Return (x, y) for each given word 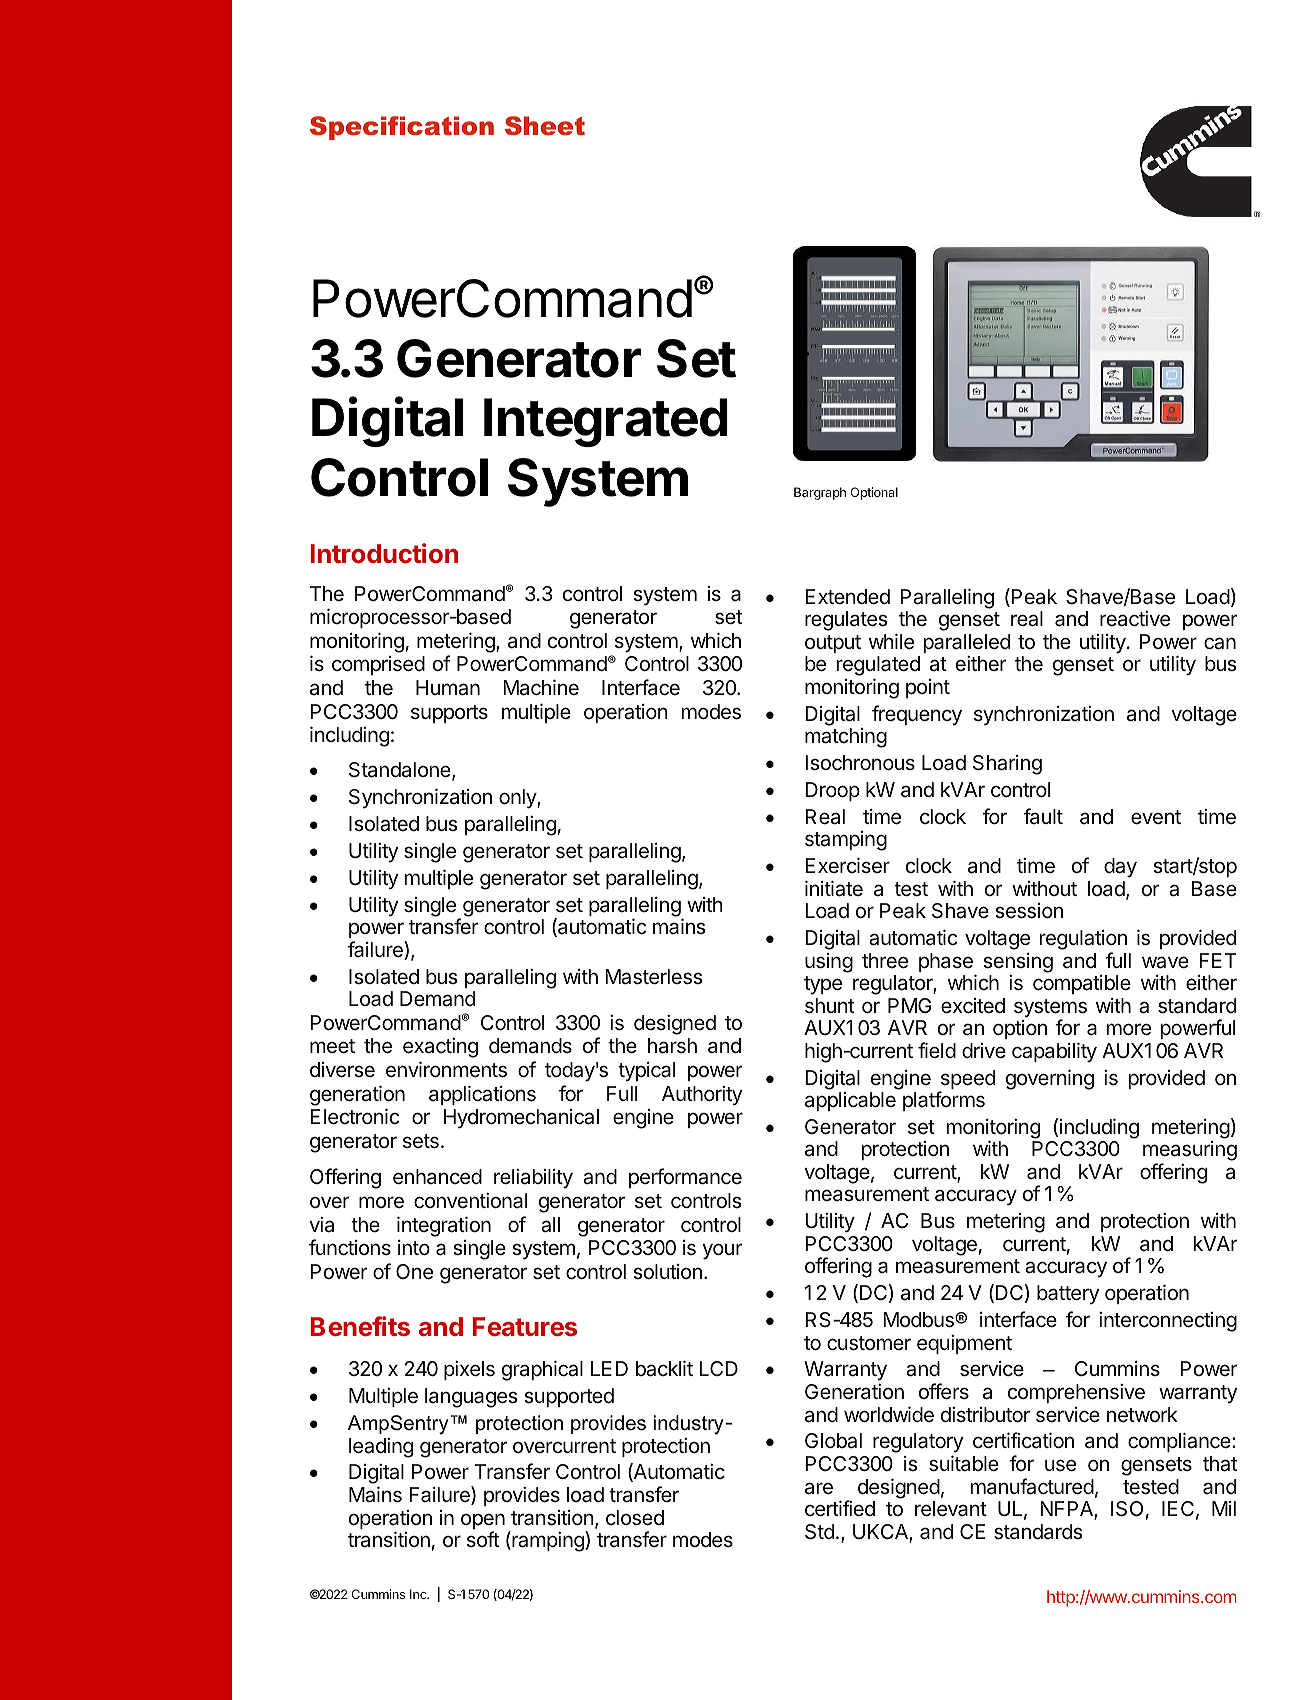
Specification (402, 128)
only (518, 799)
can (1220, 643)
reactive (1135, 619)
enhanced (437, 1177)
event (1156, 817)
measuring (1190, 1152)
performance (685, 1178)
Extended (847, 596)
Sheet (545, 126)
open (483, 1522)
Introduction (384, 553)
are (819, 1488)
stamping (846, 841)
